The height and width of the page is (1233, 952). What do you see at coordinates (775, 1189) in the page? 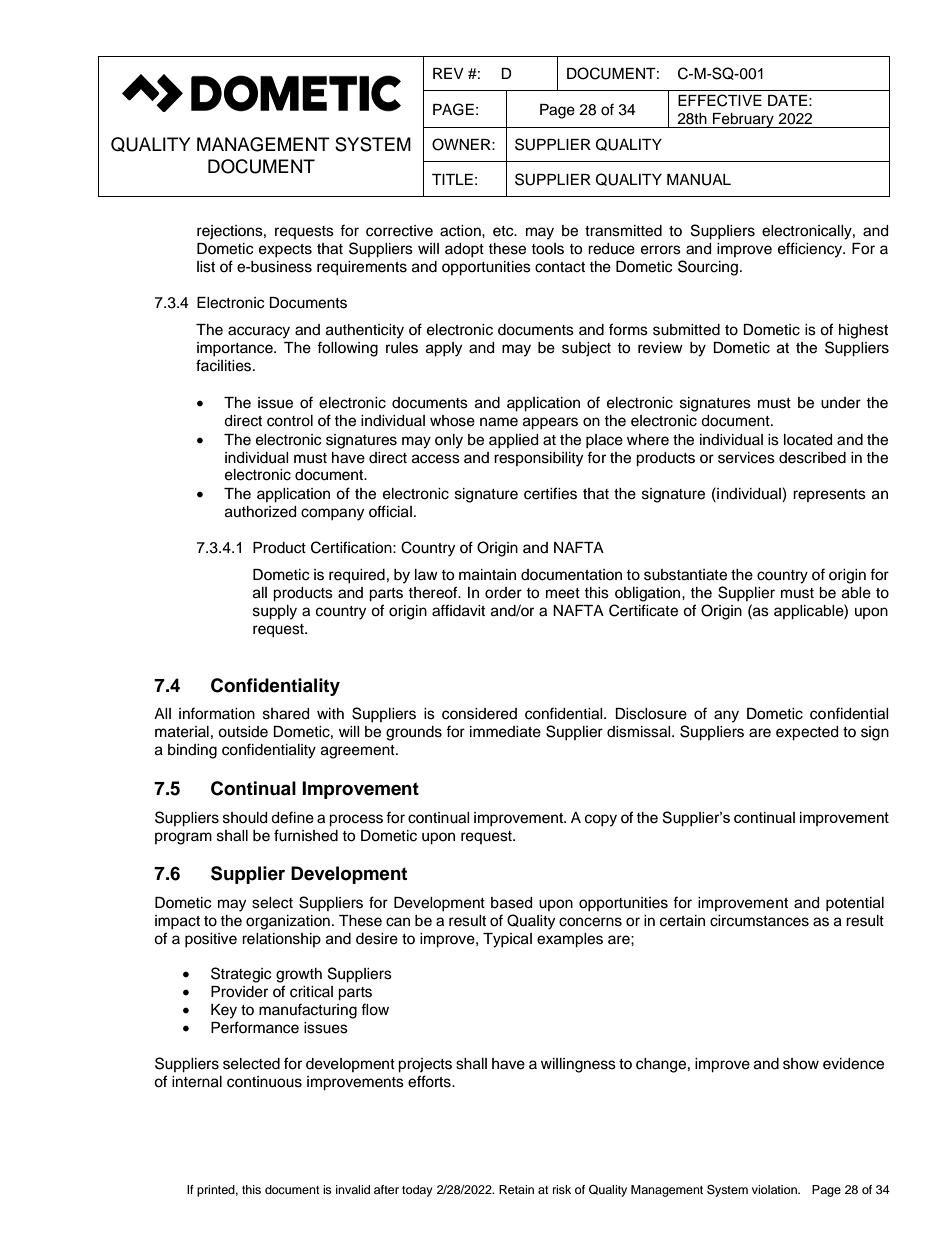
I see `violation` at bounding box center [775, 1189].
